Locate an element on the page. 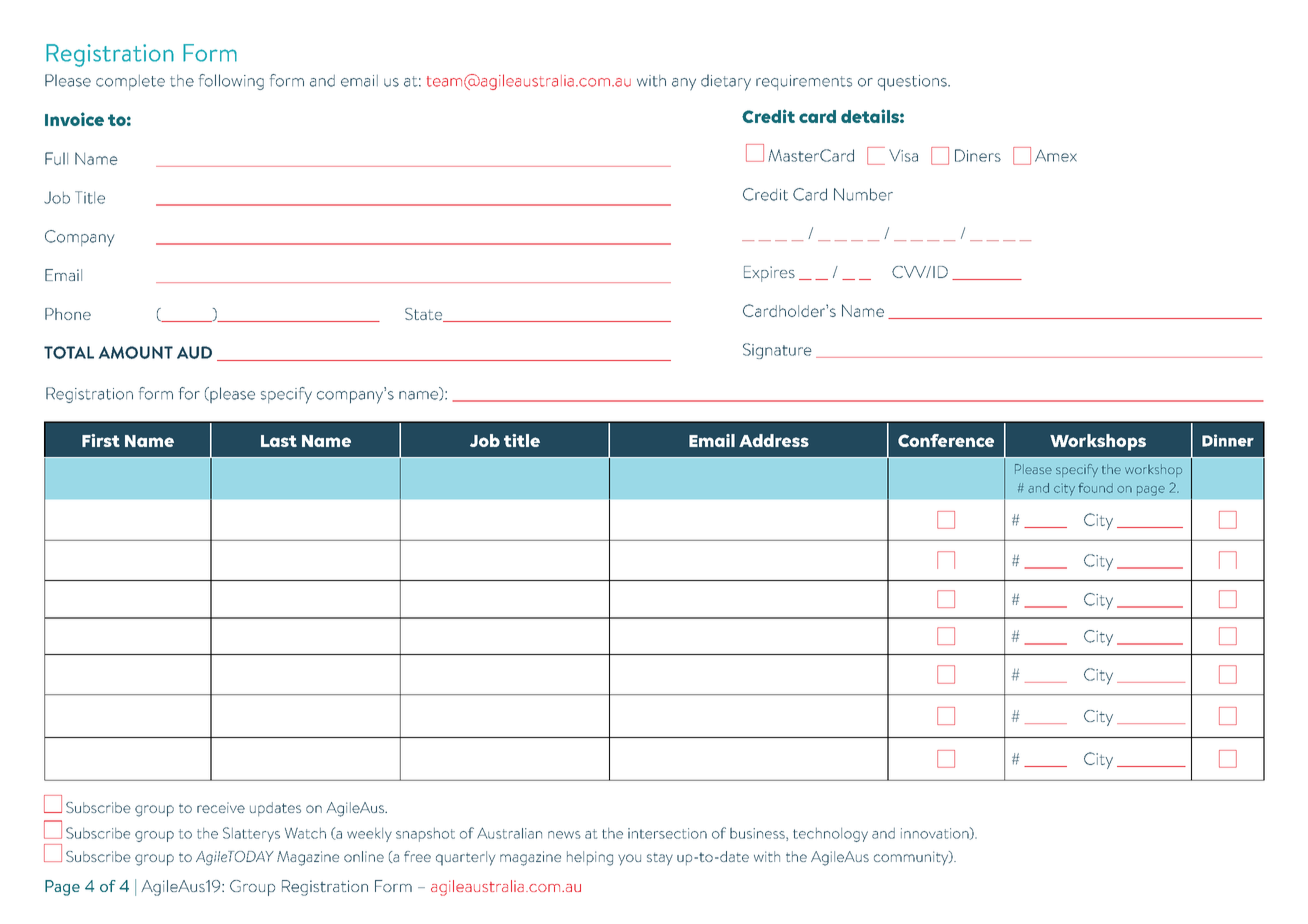 The image size is (1308, 924). following is located at coordinates (231, 82).
